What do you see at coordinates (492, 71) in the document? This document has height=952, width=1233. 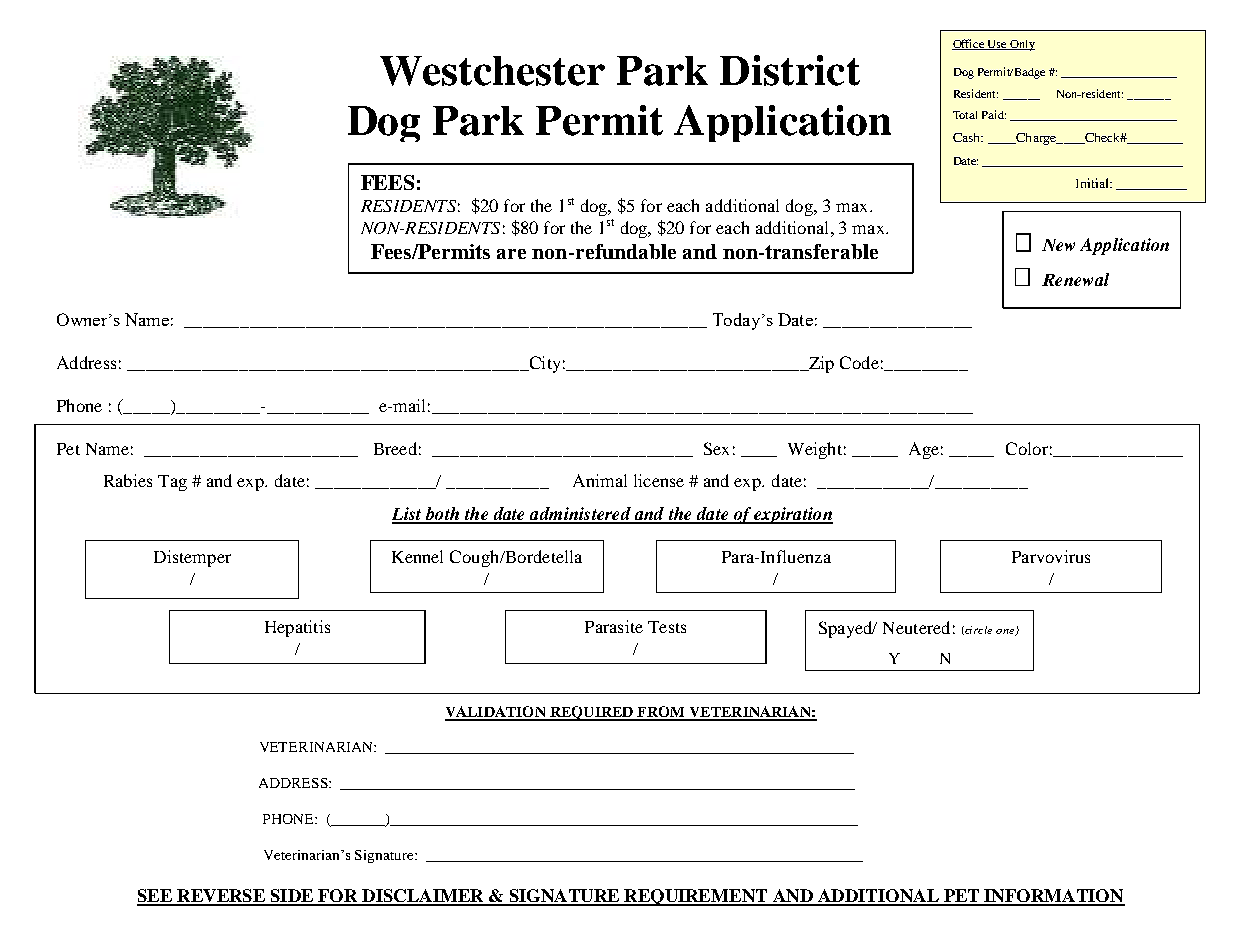 I see `Westchester` at bounding box center [492, 71].
